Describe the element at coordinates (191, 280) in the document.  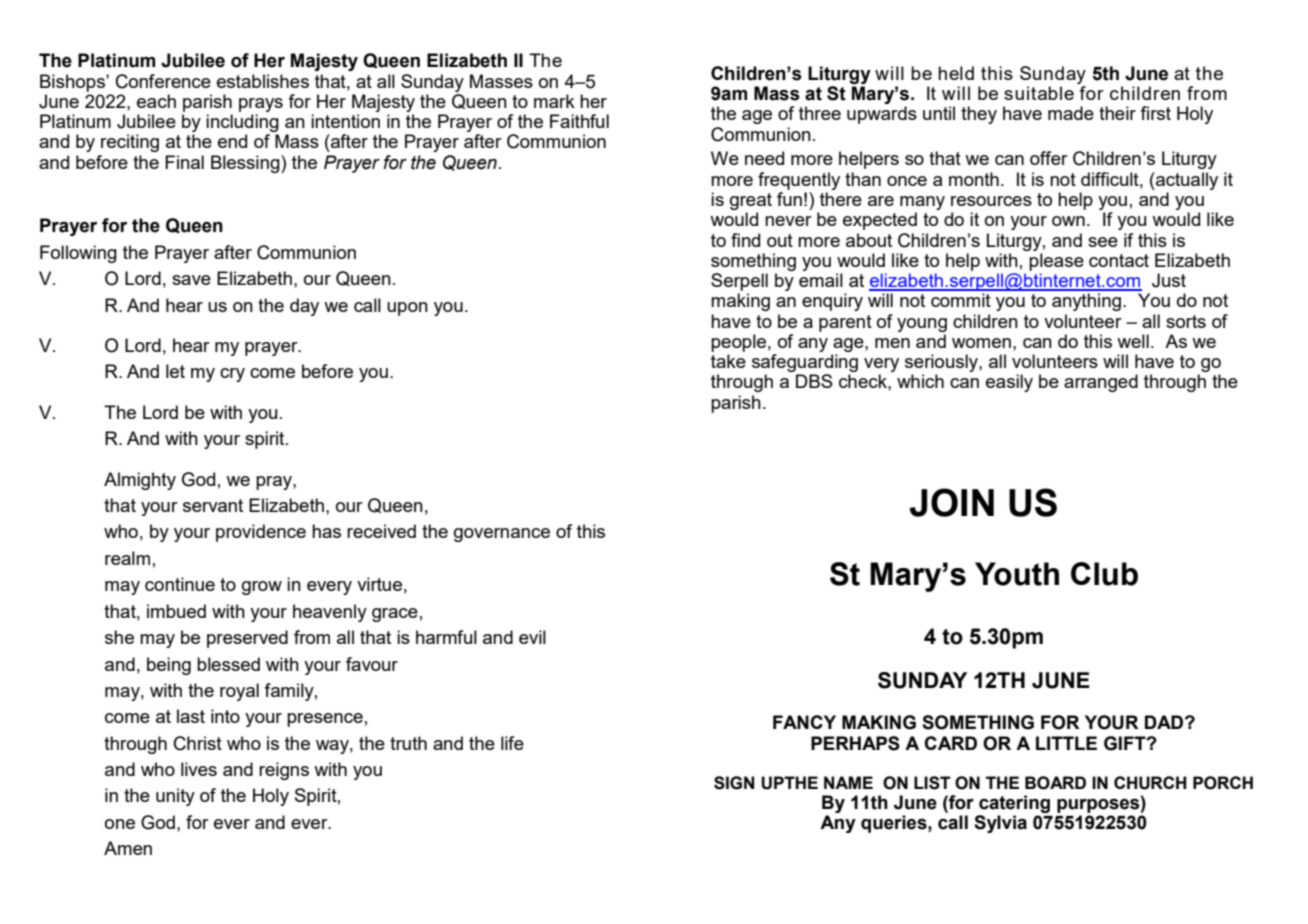
I see `save` at that location.
